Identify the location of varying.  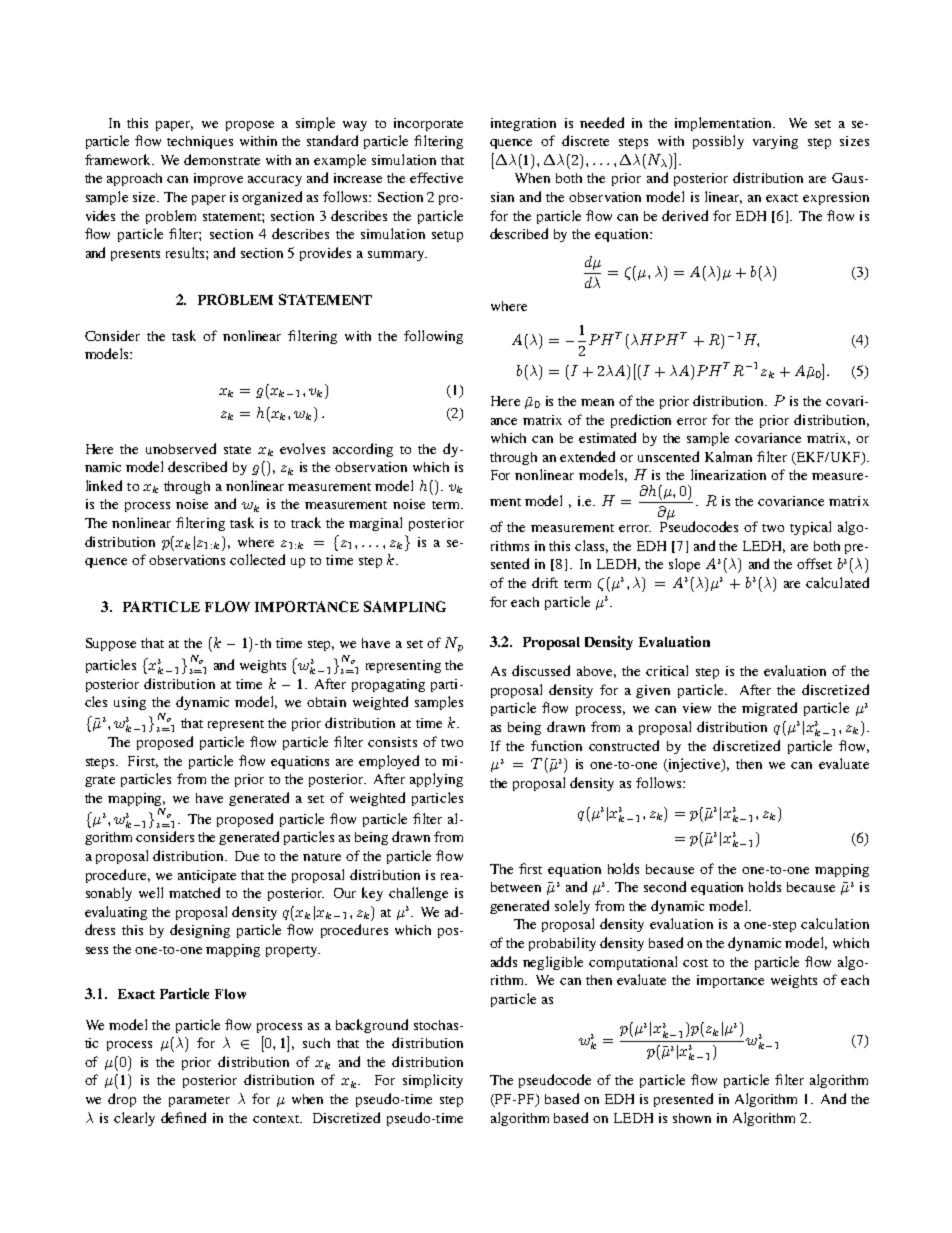
(775, 142).
